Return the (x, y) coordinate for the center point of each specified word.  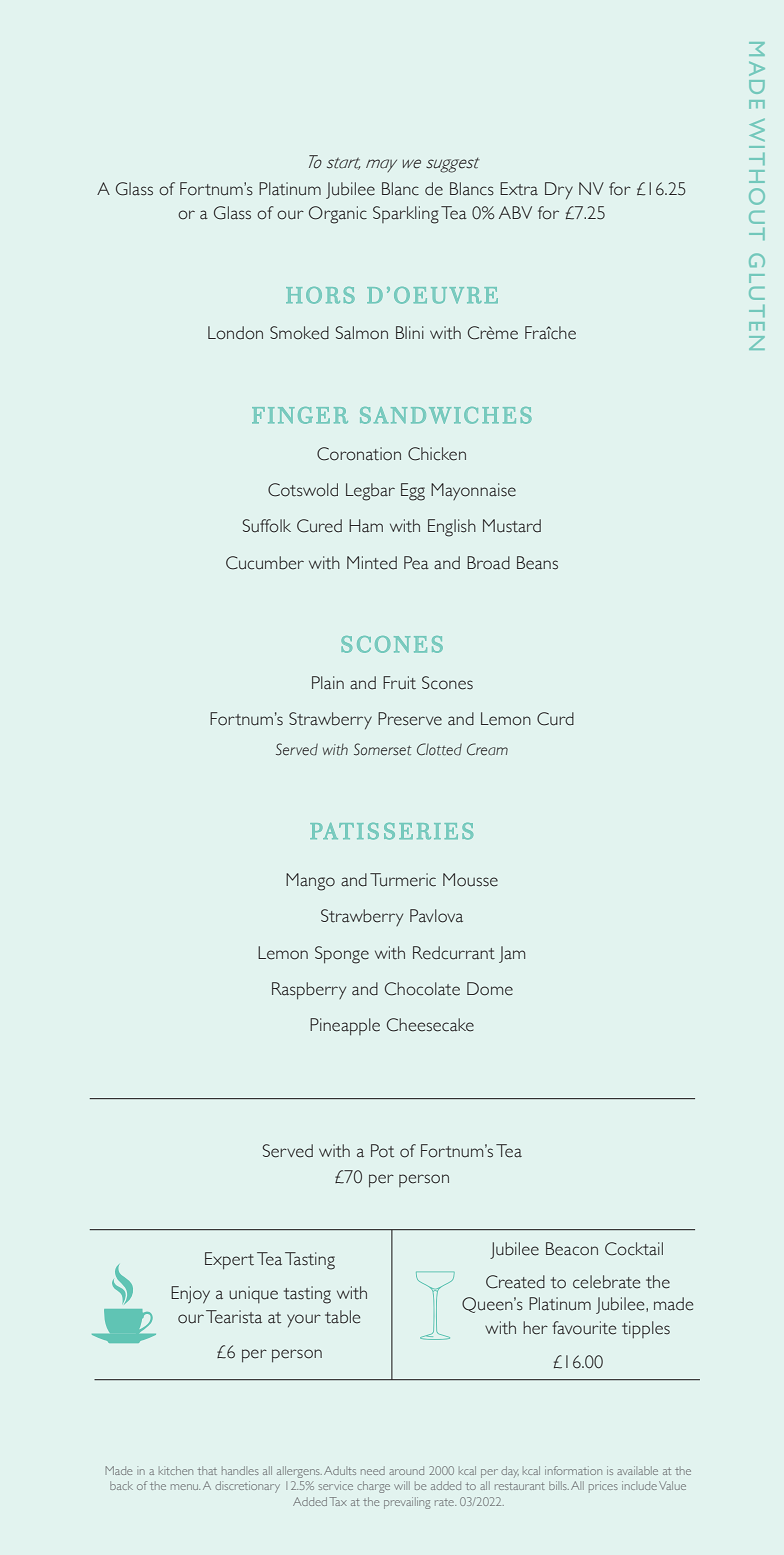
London (235, 333)
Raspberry (309, 991)
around (406, 1470)
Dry (559, 190)
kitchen (176, 1470)
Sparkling (406, 215)
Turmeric (403, 880)
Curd (555, 719)
